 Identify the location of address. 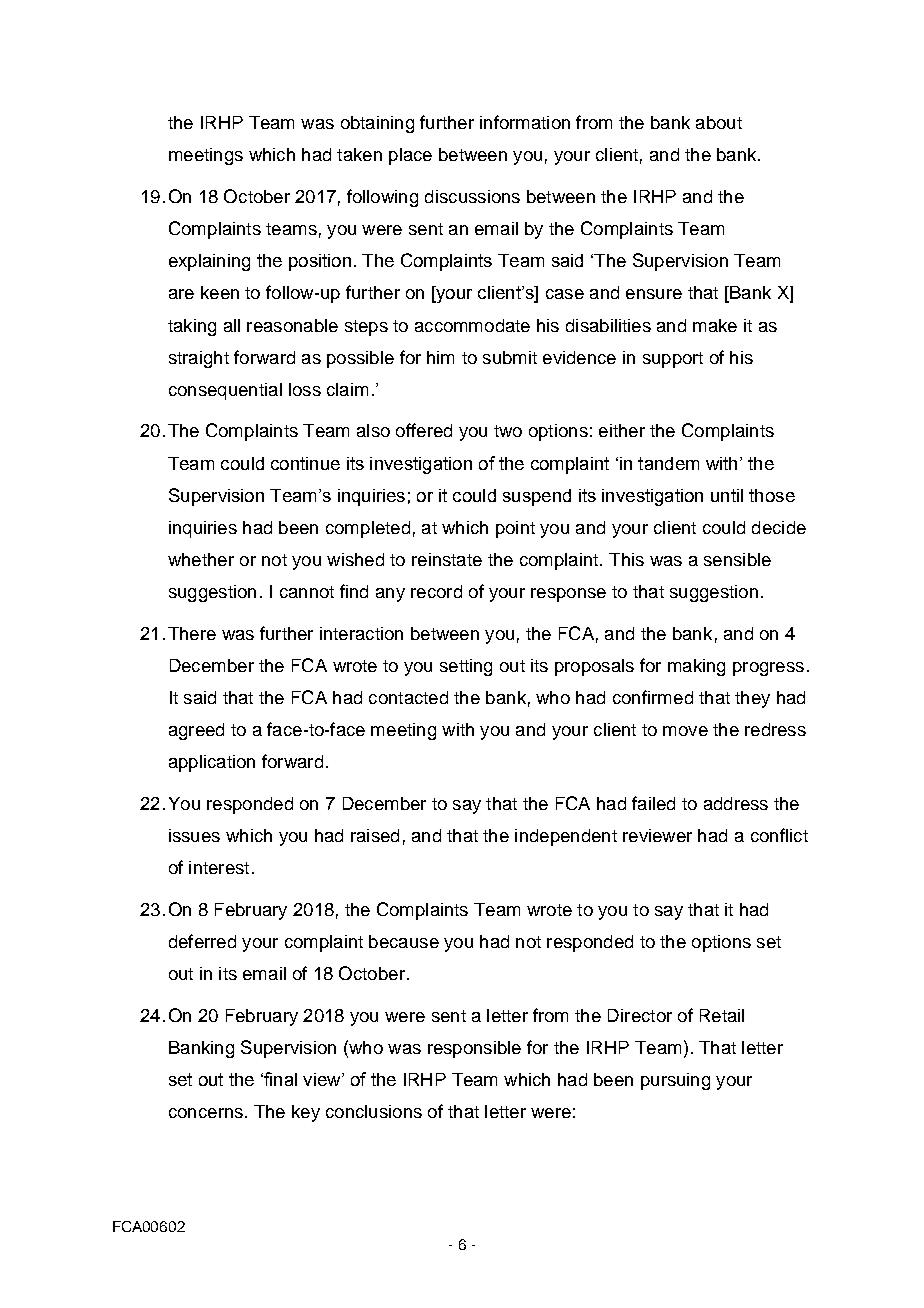
(736, 803).
